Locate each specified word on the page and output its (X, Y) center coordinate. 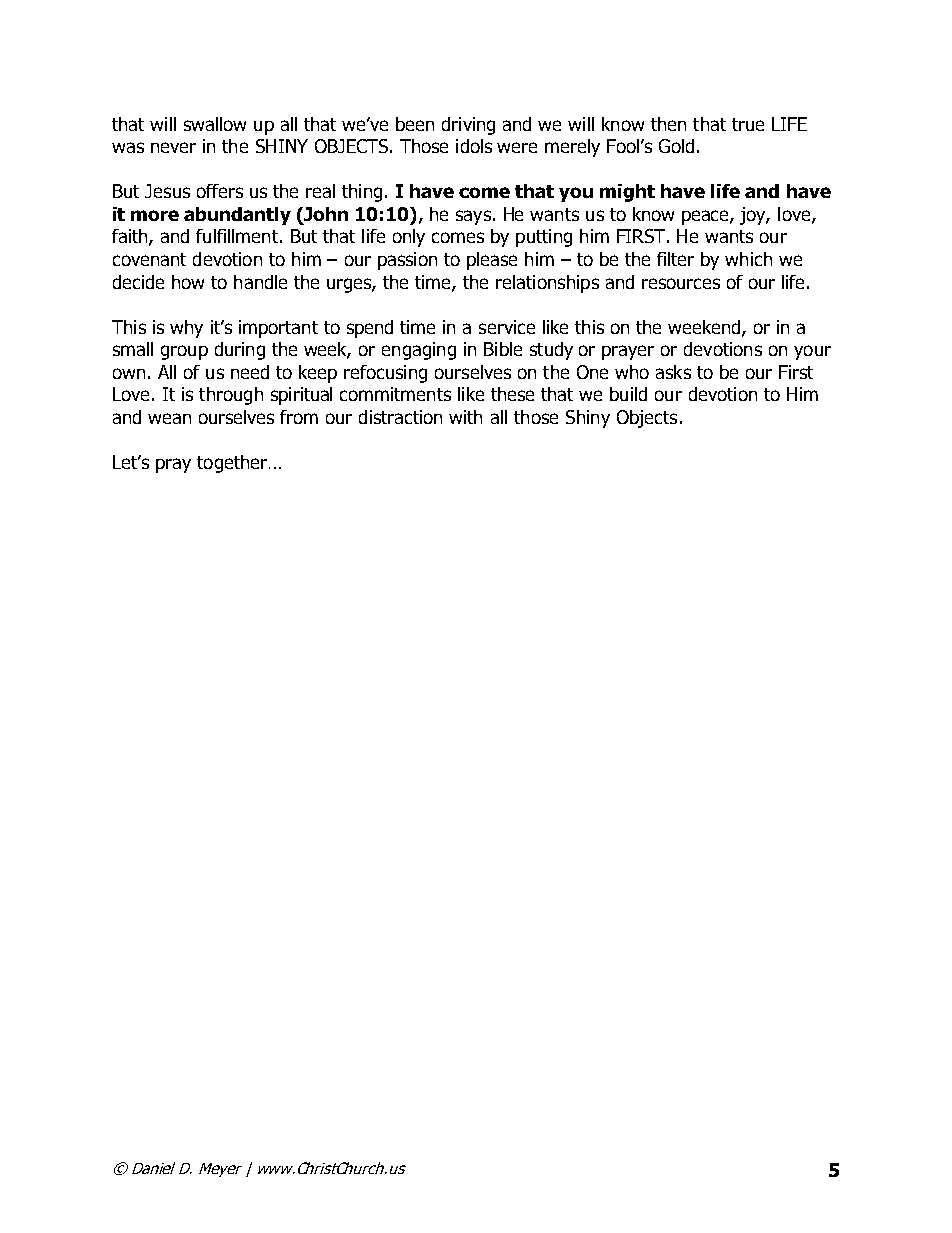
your (812, 352)
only (409, 238)
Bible (503, 349)
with (465, 417)
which (748, 259)
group (184, 352)
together (232, 464)
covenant (149, 259)
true (748, 124)
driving (468, 126)
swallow (215, 124)
